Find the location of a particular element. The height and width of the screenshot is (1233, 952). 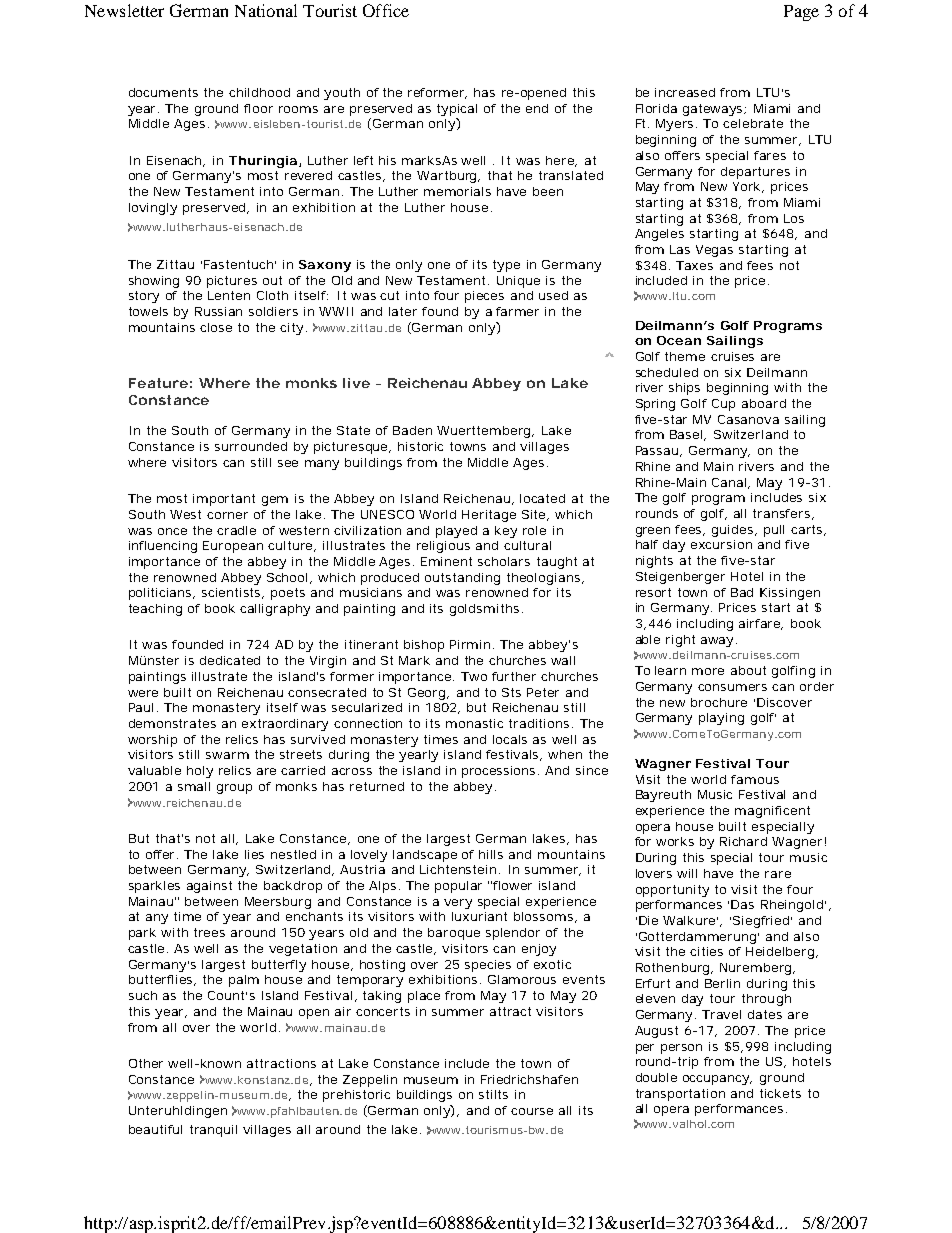

excursion is located at coordinates (721, 544).
